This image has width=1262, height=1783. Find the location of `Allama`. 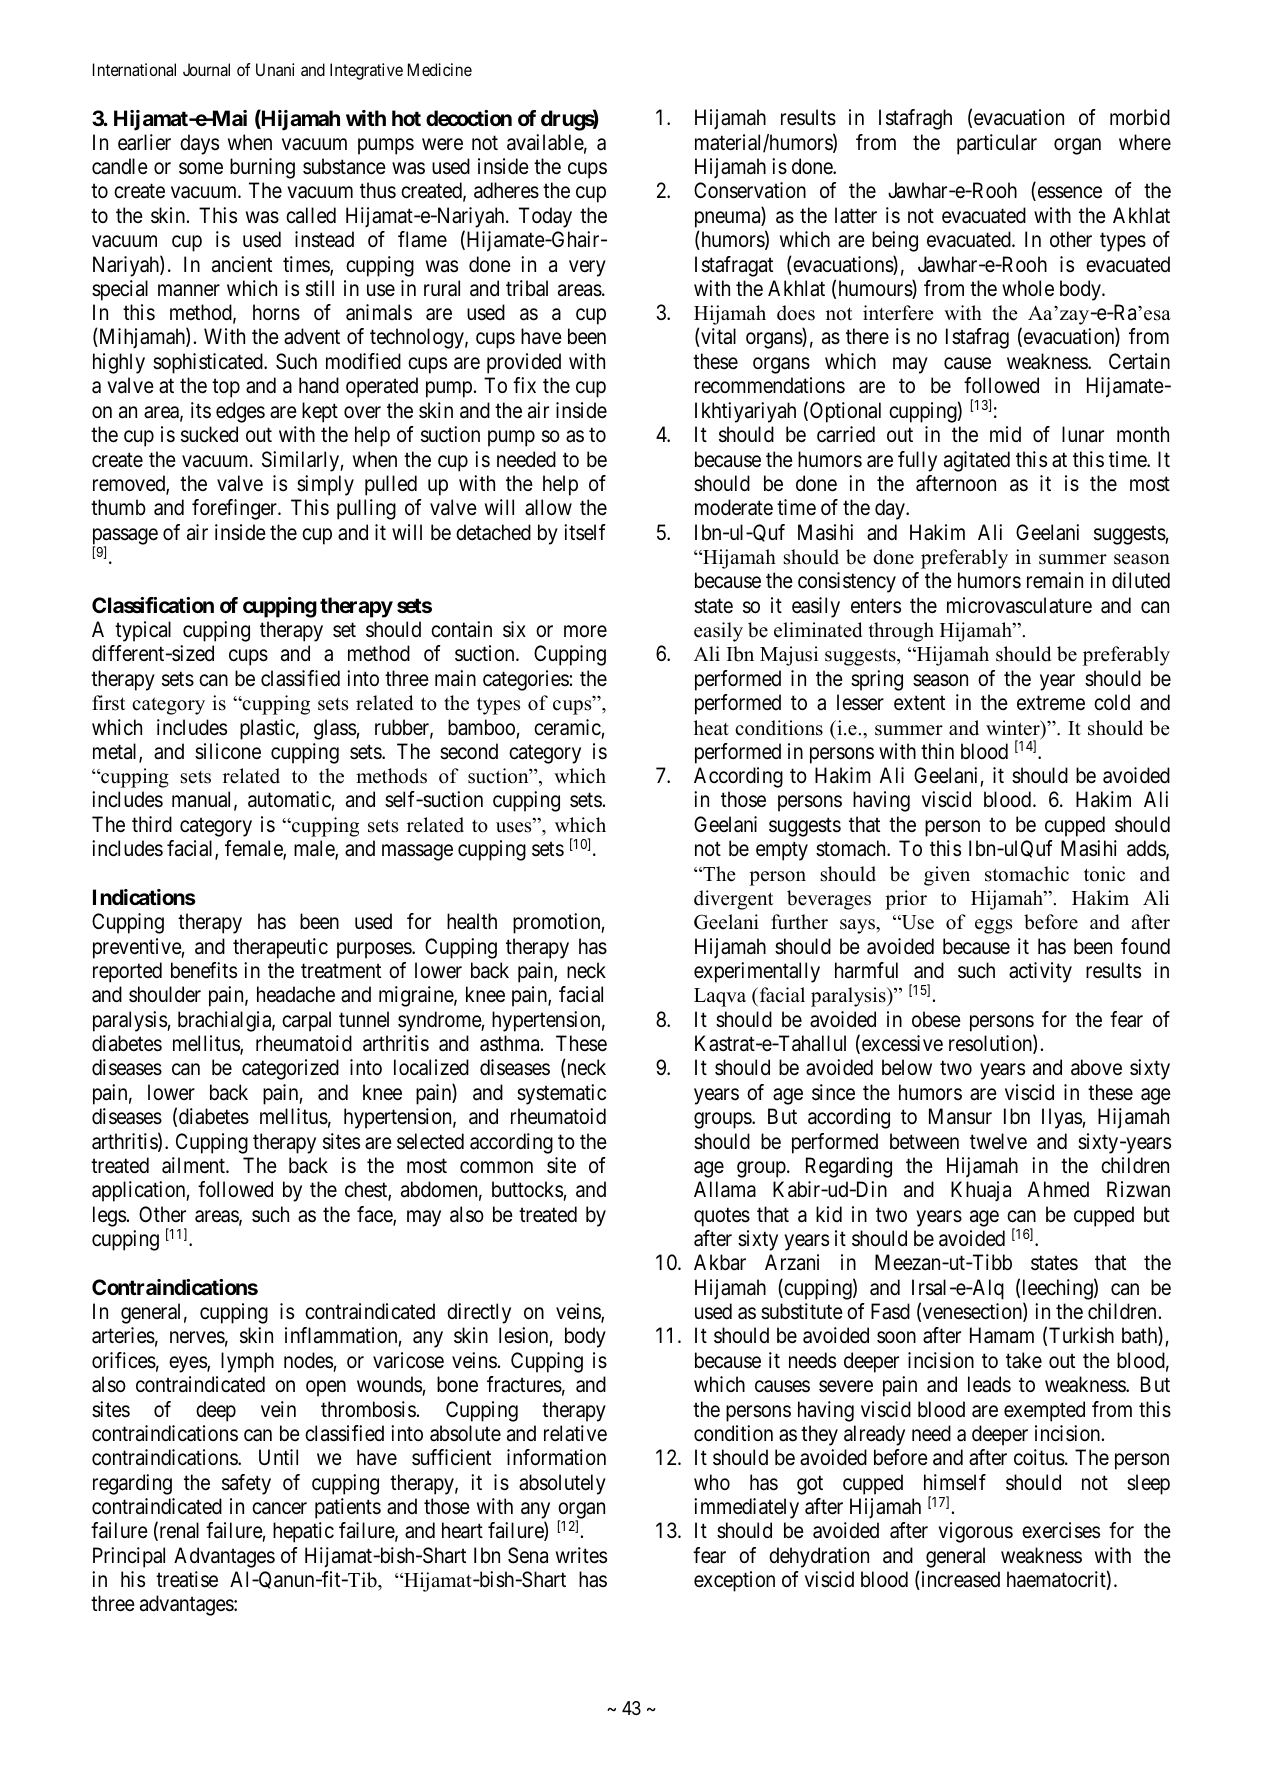

Allama is located at coordinates (725, 1189).
